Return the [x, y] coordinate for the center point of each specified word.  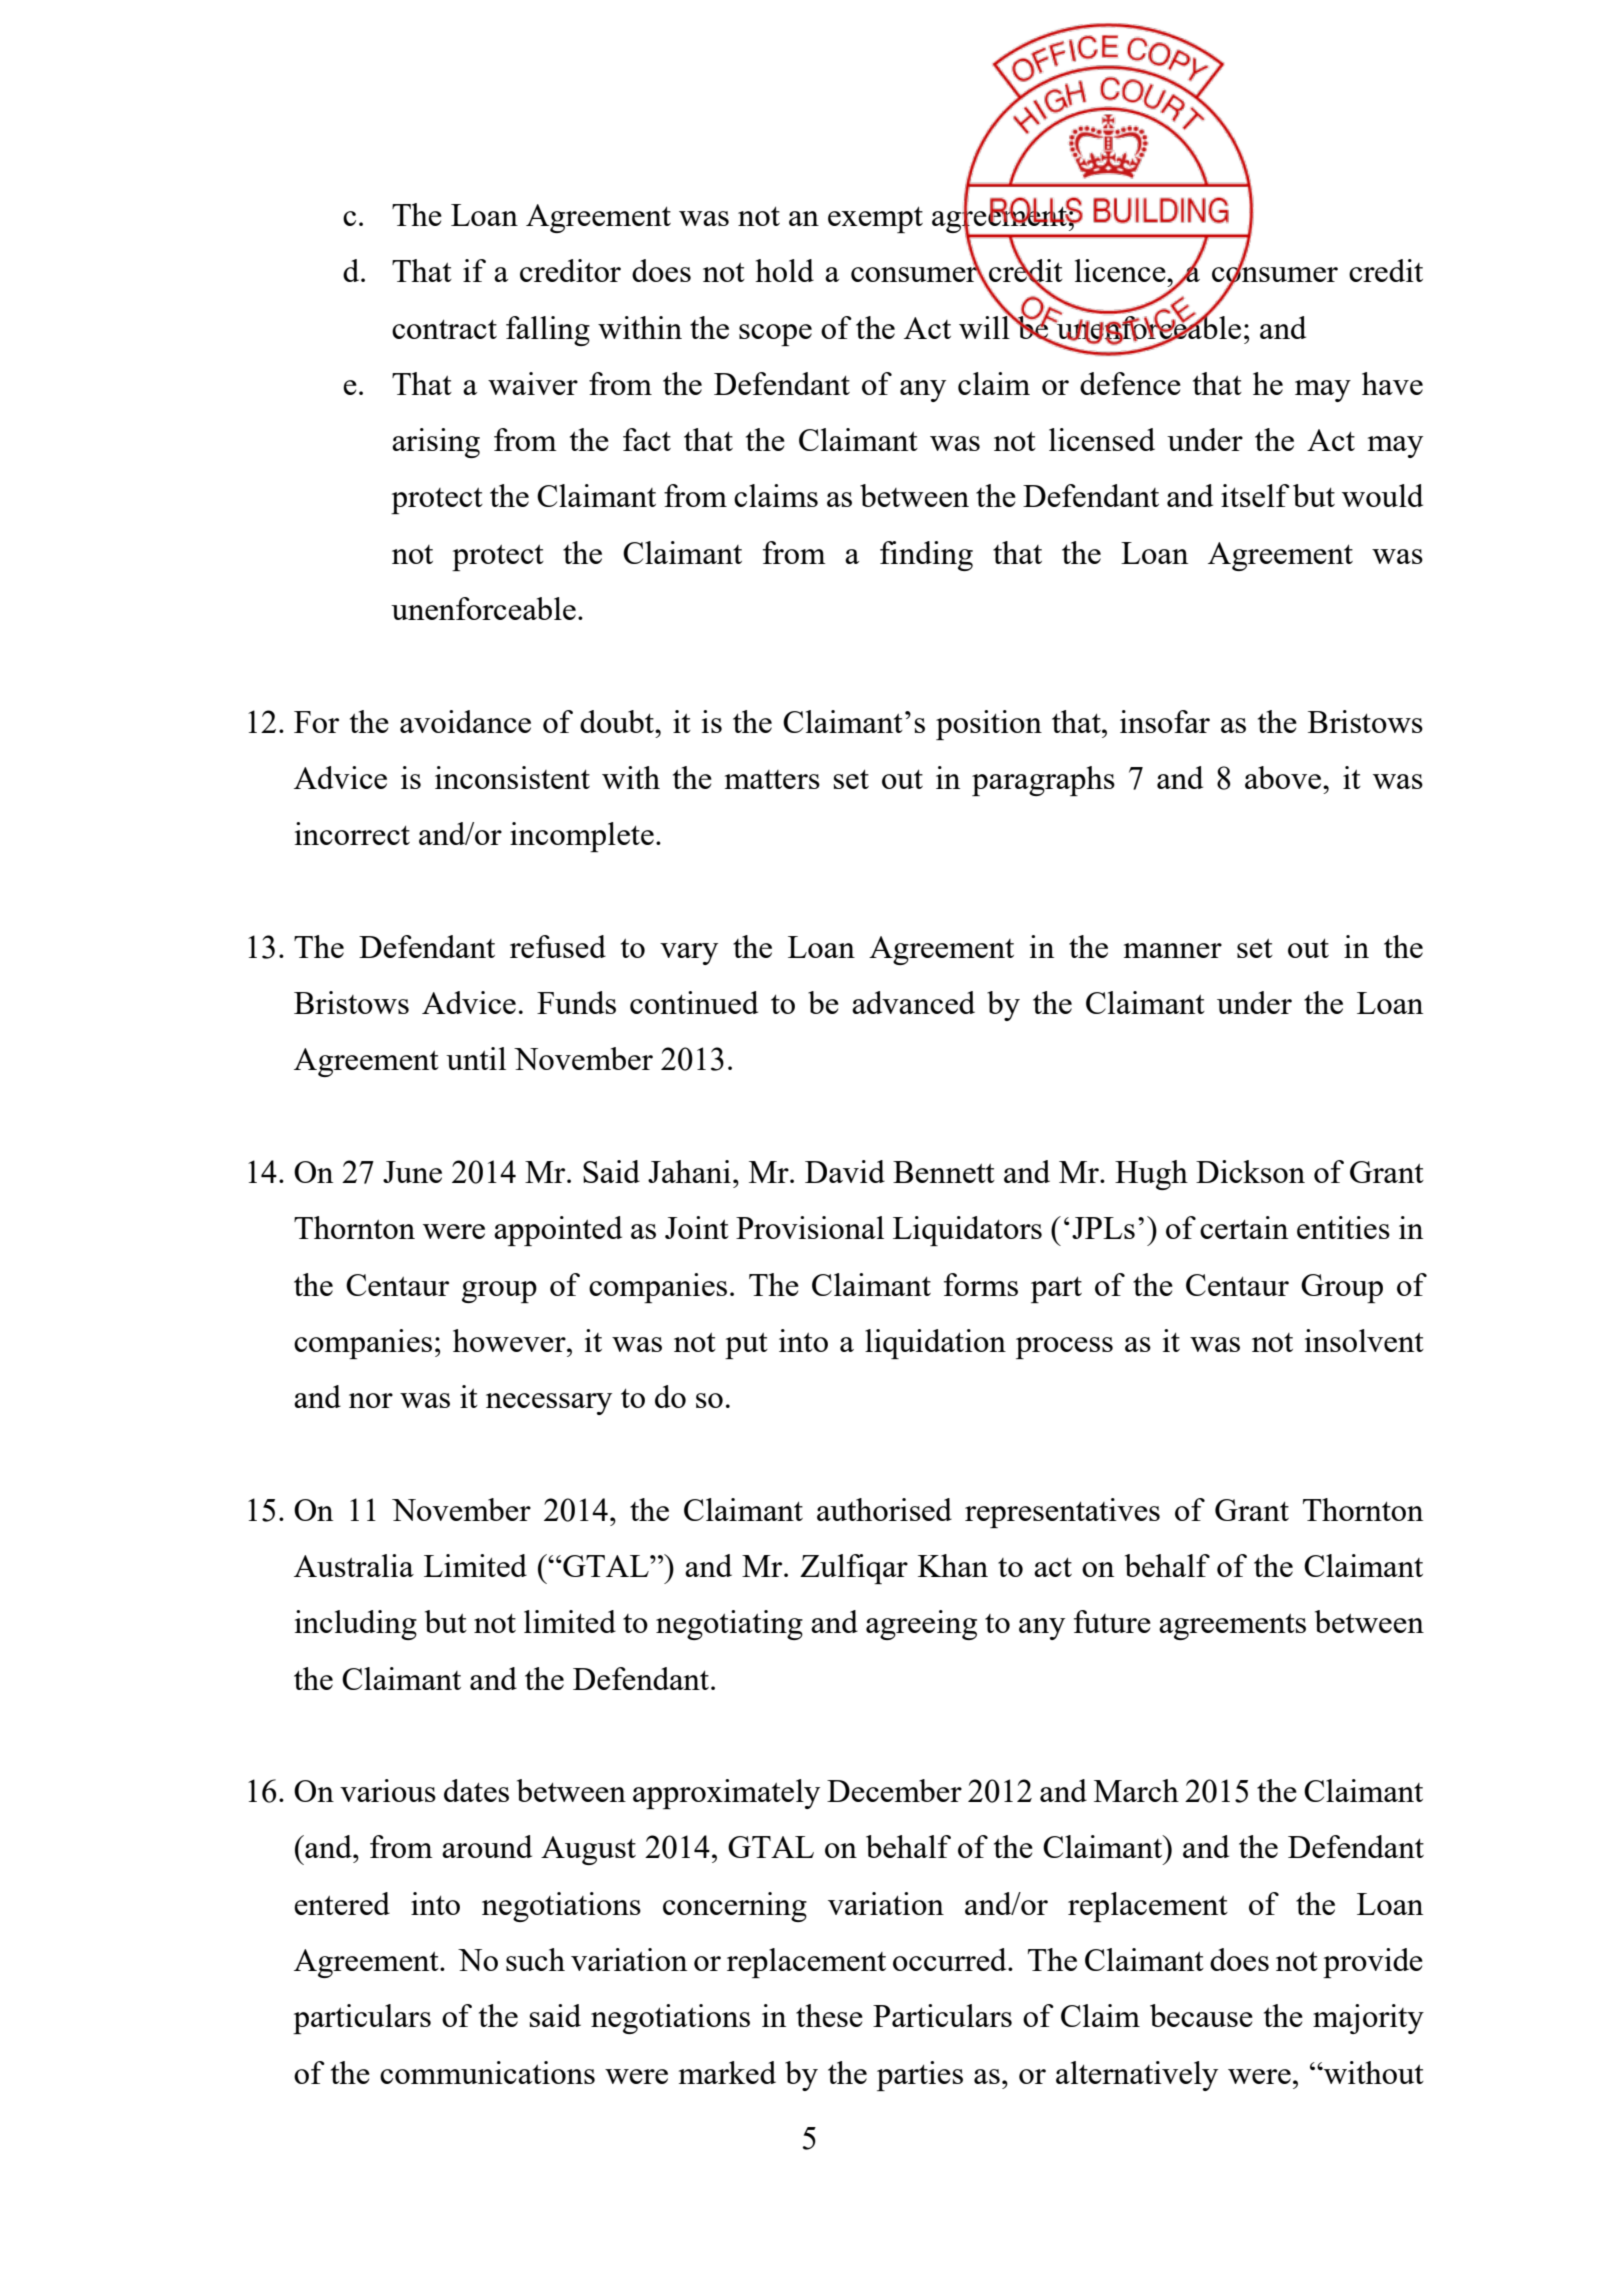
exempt [875, 219]
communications [487, 2072]
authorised [884, 1509]
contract [444, 329]
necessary [549, 1404]
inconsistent [512, 777]
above [1284, 777]
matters [772, 779]
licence [1121, 270]
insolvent [1364, 1340]
